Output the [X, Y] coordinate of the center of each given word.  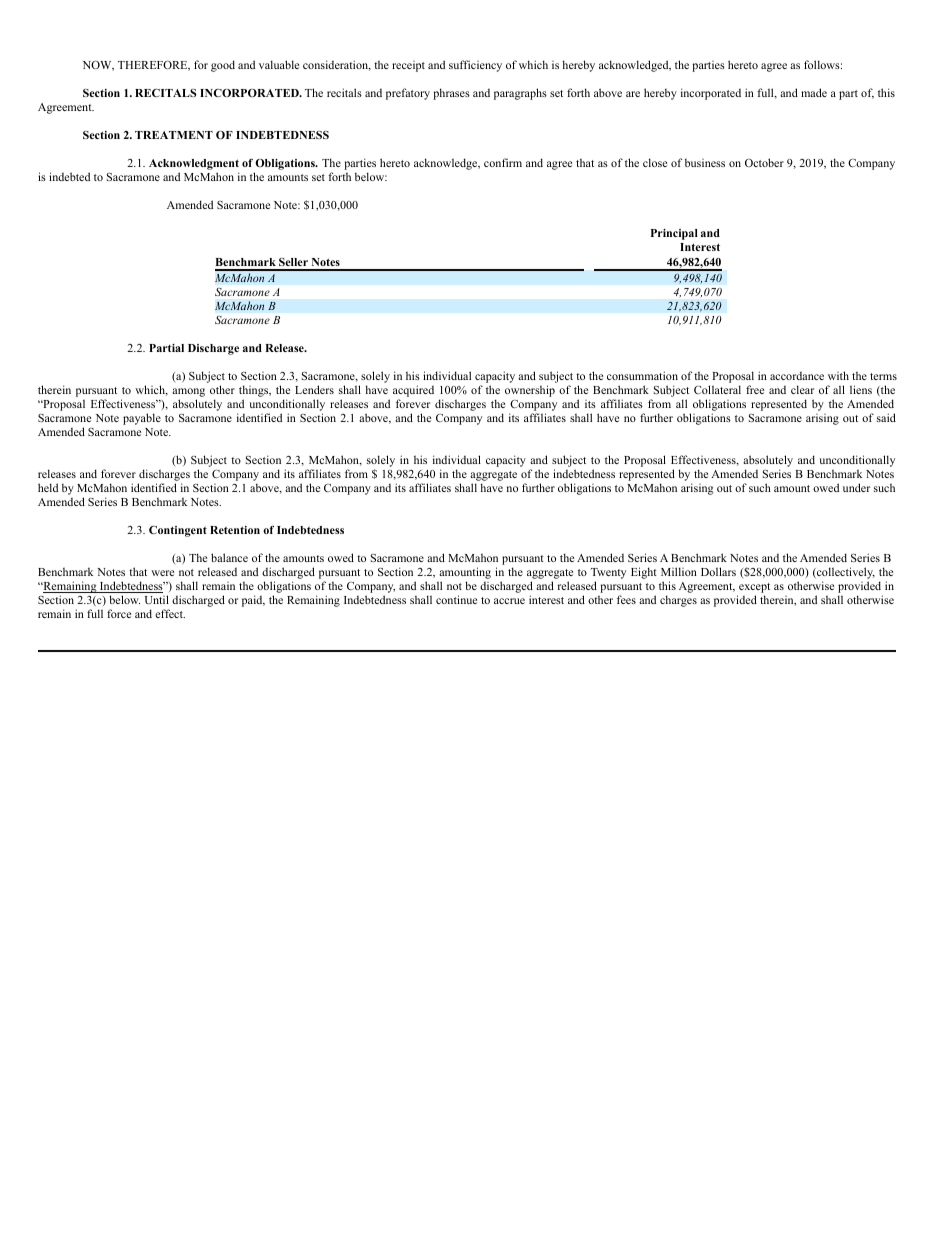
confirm [503, 162]
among [188, 394]
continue [456, 599]
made [814, 92]
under [856, 487]
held [48, 487]
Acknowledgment [194, 166]
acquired [413, 392]
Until [157, 599]
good [223, 66]
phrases [451, 94]
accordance [797, 376]
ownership [530, 391]
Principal [674, 234]
